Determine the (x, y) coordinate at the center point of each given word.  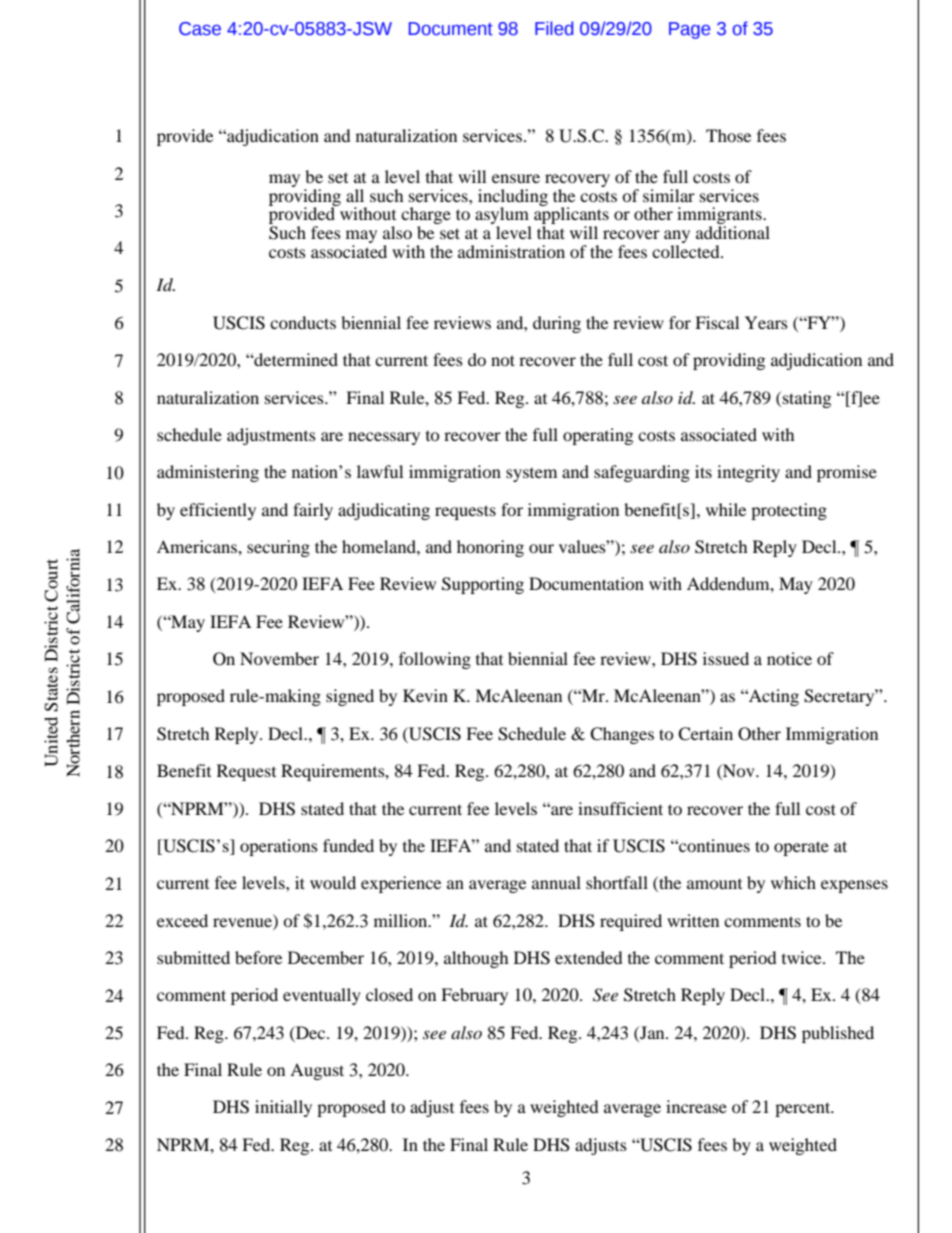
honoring (490, 548)
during (557, 324)
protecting (789, 511)
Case (200, 29)
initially (283, 1108)
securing (278, 548)
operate (801, 848)
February (474, 996)
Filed (554, 28)
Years (766, 322)
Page (689, 30)
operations (279, 847)
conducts (303, 322)
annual (556, 882)
